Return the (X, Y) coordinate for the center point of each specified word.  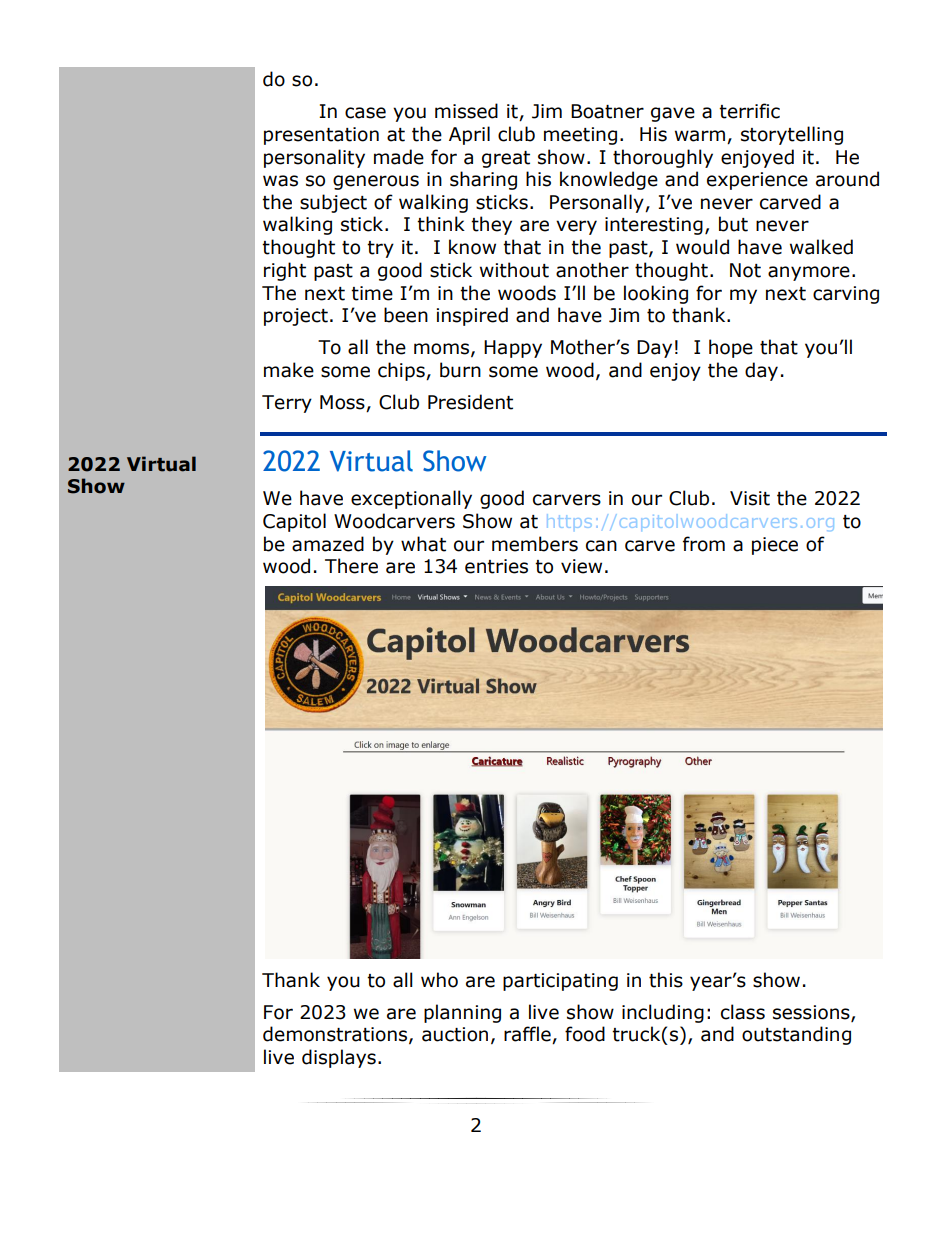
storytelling (792, 135)
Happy (513, 349)
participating (560, 982)
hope (731, 348)
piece (775, 546)
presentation (321, 136)
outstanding (796, 1035)
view (581, 566)
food (585, 1034)
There (351, 566)
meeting (580, 136)
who (439, 980)
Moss (343, 403)
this (666, 980)
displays (339, 1058)
